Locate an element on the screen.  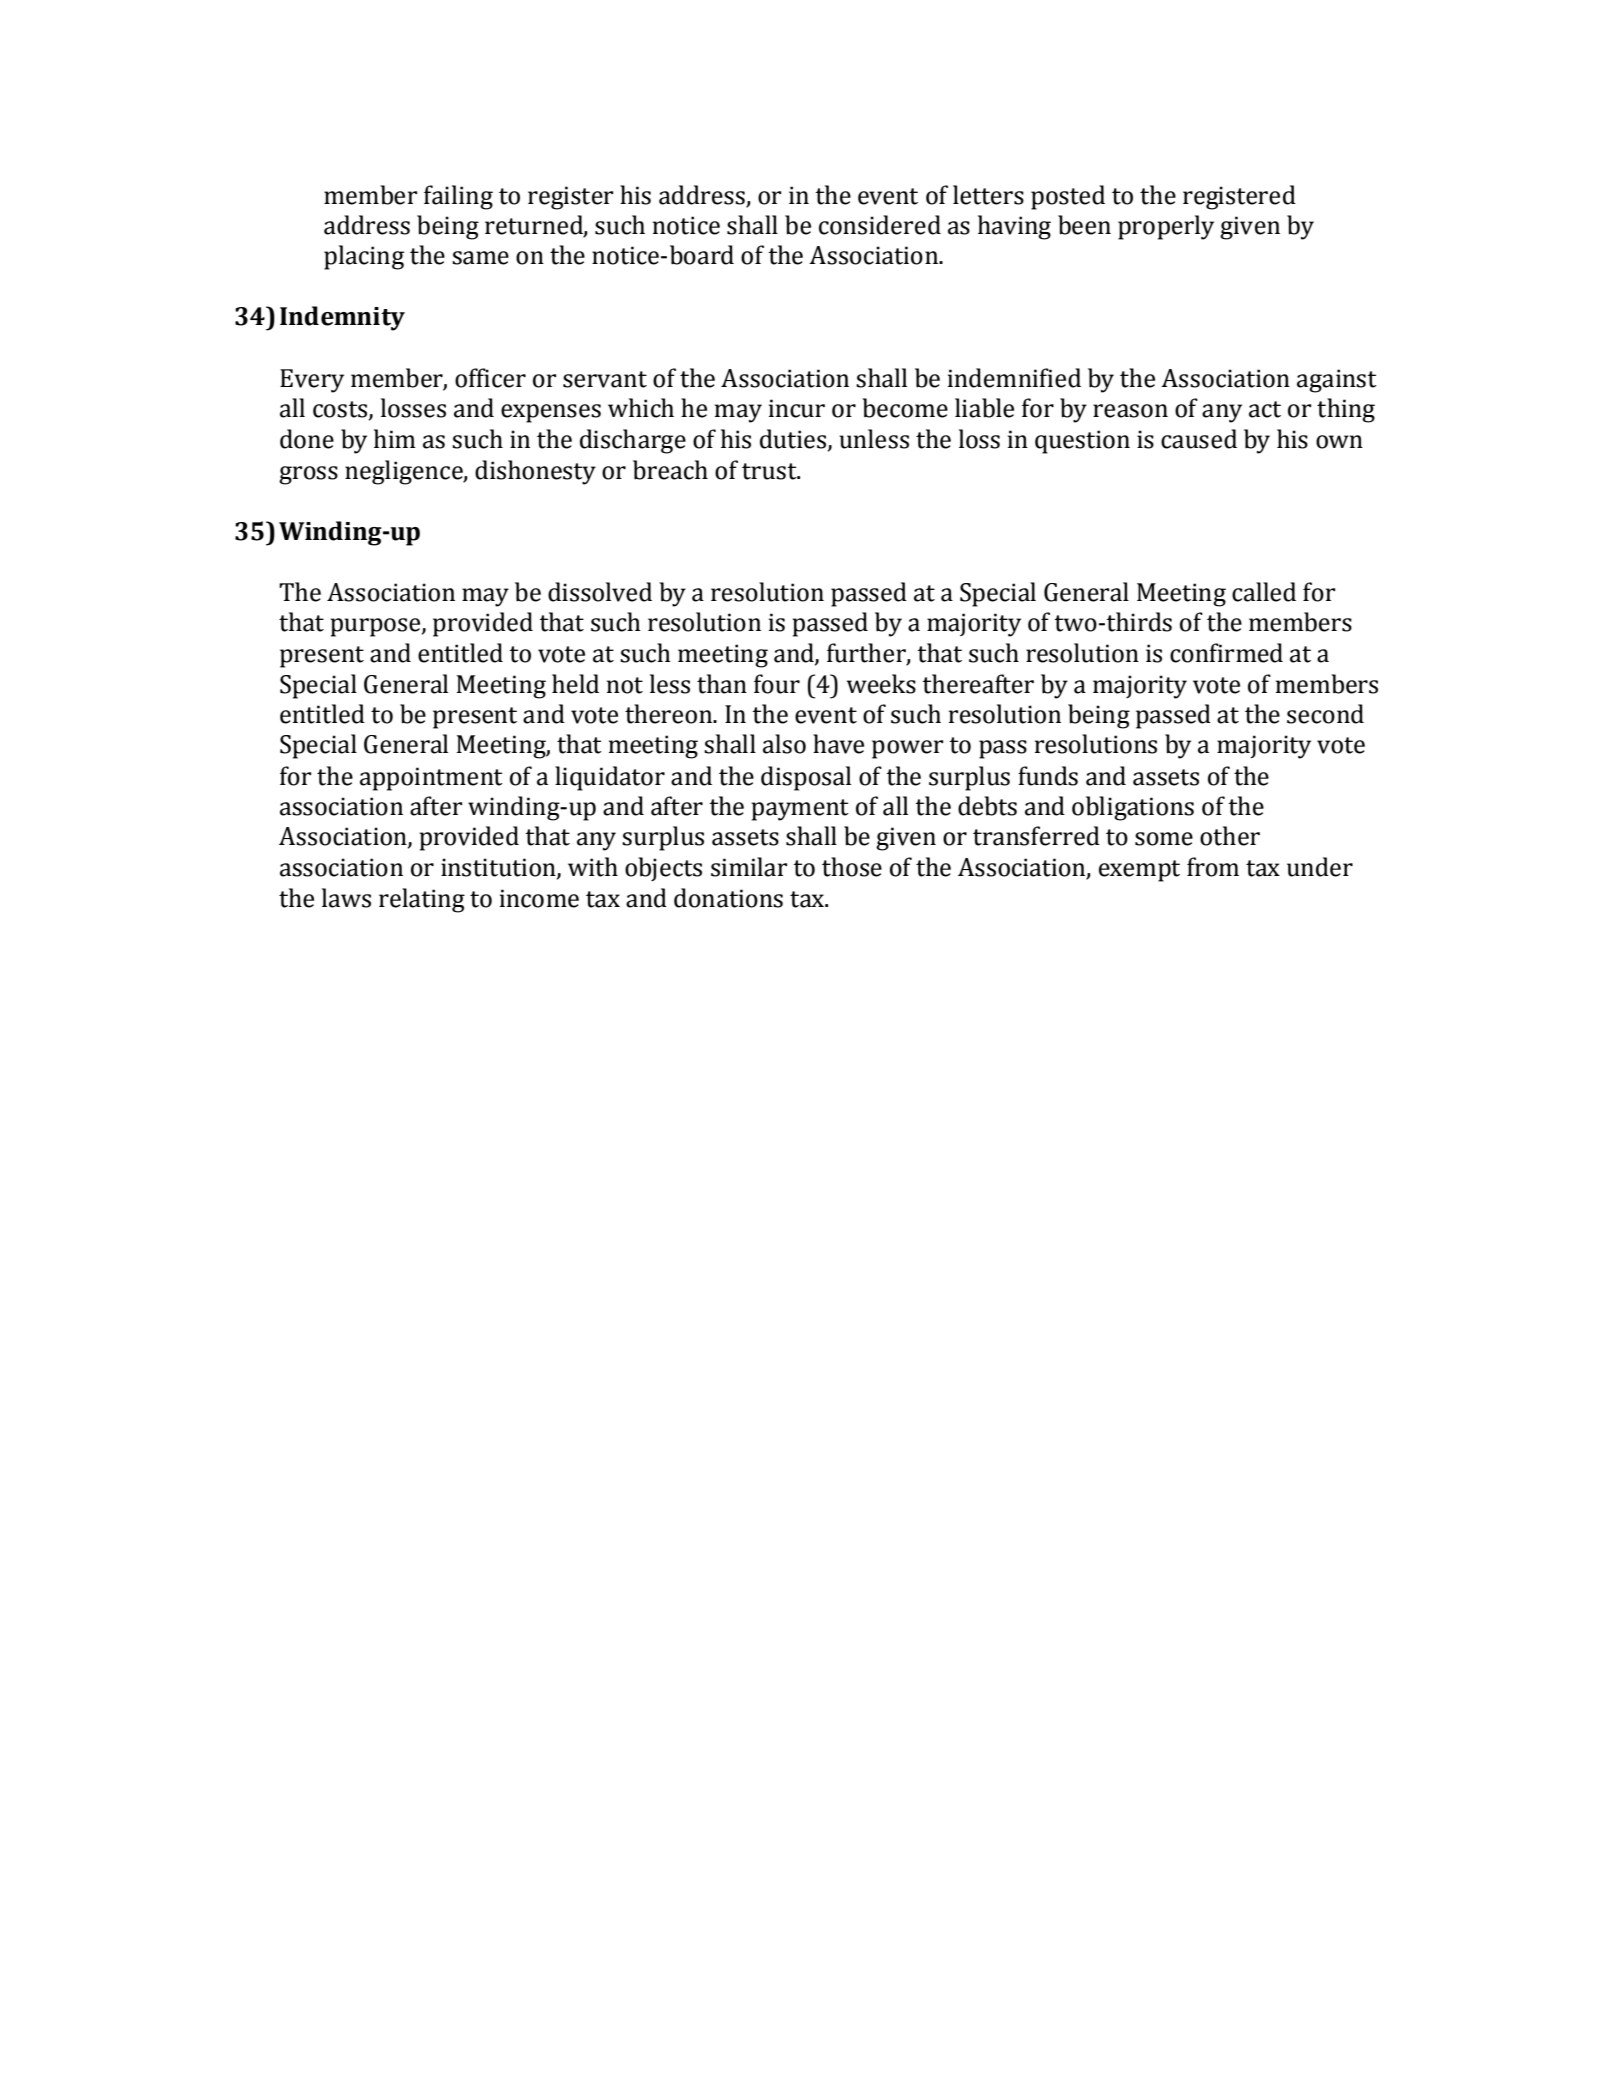
those is located at coordinates (852, 867).
